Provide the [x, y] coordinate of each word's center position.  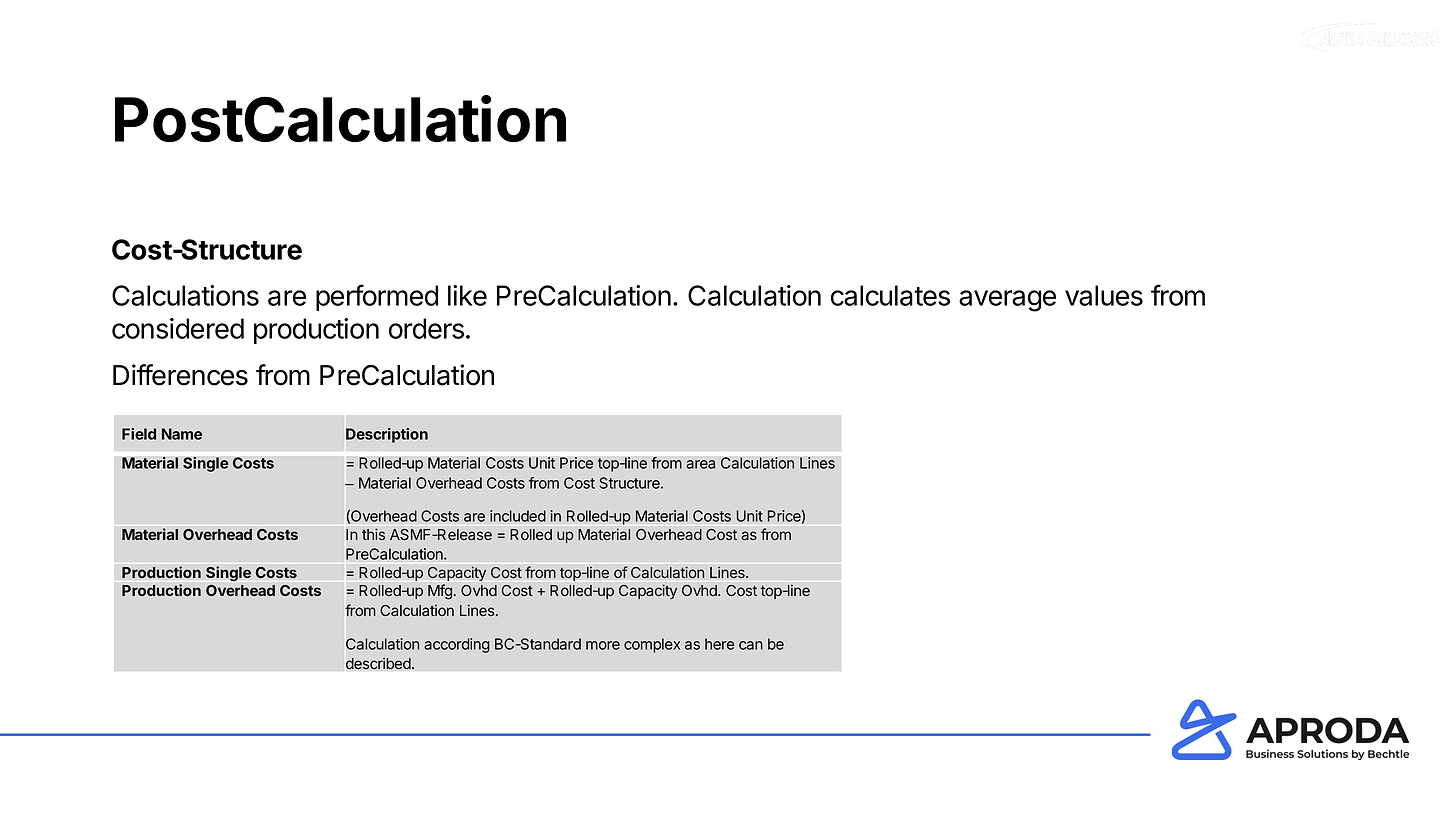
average [1007, 301]
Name [182, 434]
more [603, 645]
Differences [180, 375]
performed [377, 297]
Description [387, 435]
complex [652, 645]
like [467, 295]
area [700, 464]
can [751, 645]
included [518, 516]
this [373, 534]
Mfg [440, 592]
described [378, 663]
